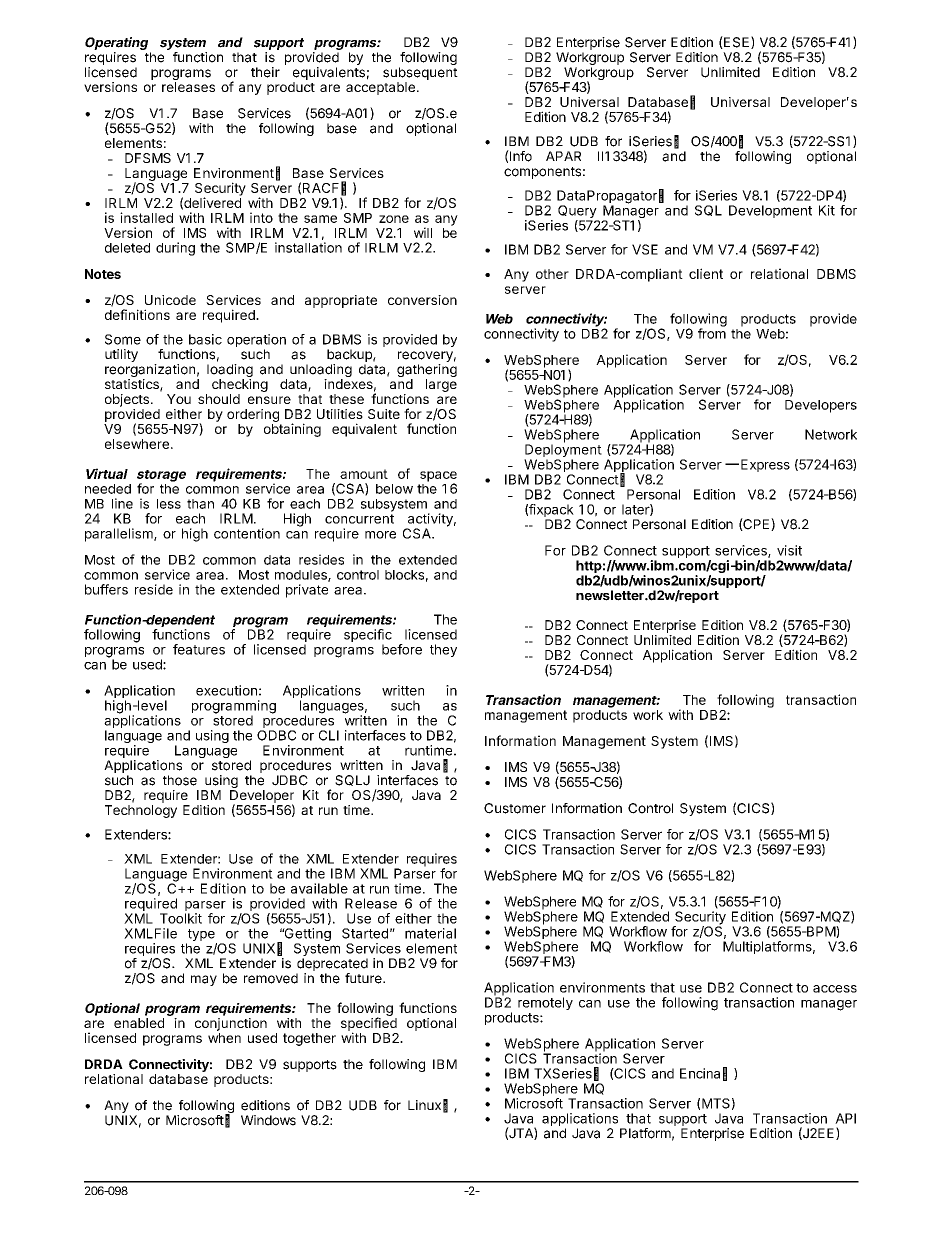 Image resolution: width=952 pixels, height=1233 pixels. What do you see at coordinates (789, 550) in the image?
I see `visit` at bounding box center [789, 550].
